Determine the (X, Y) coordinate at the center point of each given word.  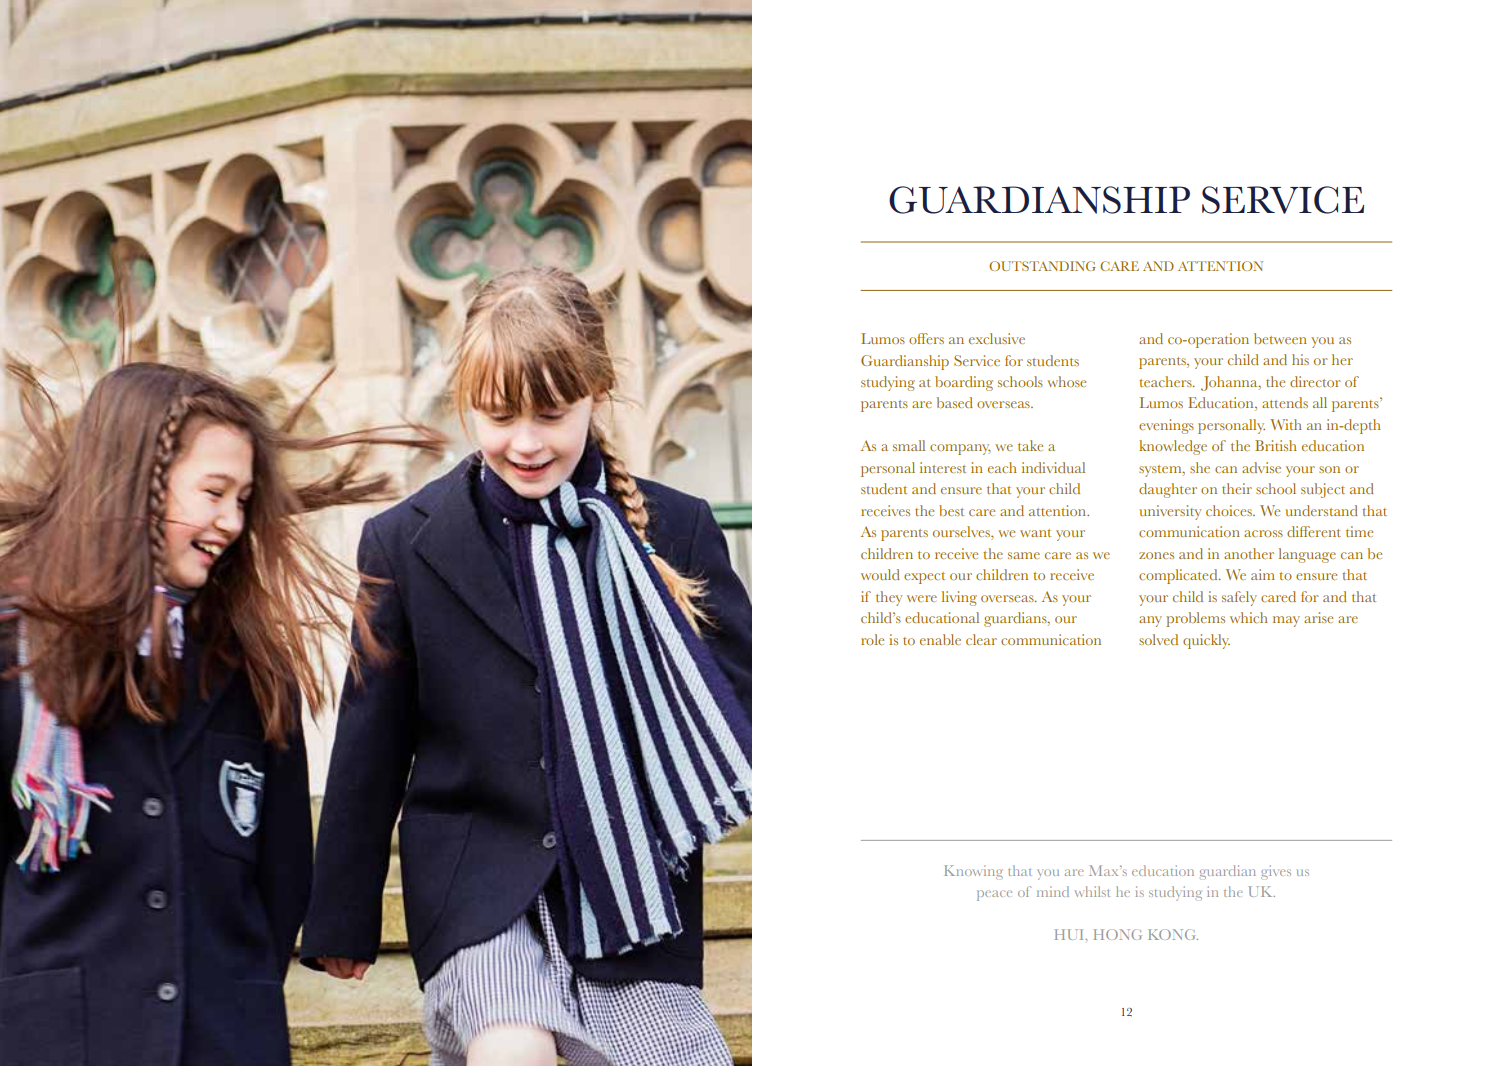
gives (1276, 872)
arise (1318, 617)
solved (1158, 639)
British (1276, 445)
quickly (1206, 641)
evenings (1166, 426)
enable (940, 639)
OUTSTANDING (1042, 266)
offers (926, 338)
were (922, 598)
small (909, 445)
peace (994, 895)
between (1280, 338)
